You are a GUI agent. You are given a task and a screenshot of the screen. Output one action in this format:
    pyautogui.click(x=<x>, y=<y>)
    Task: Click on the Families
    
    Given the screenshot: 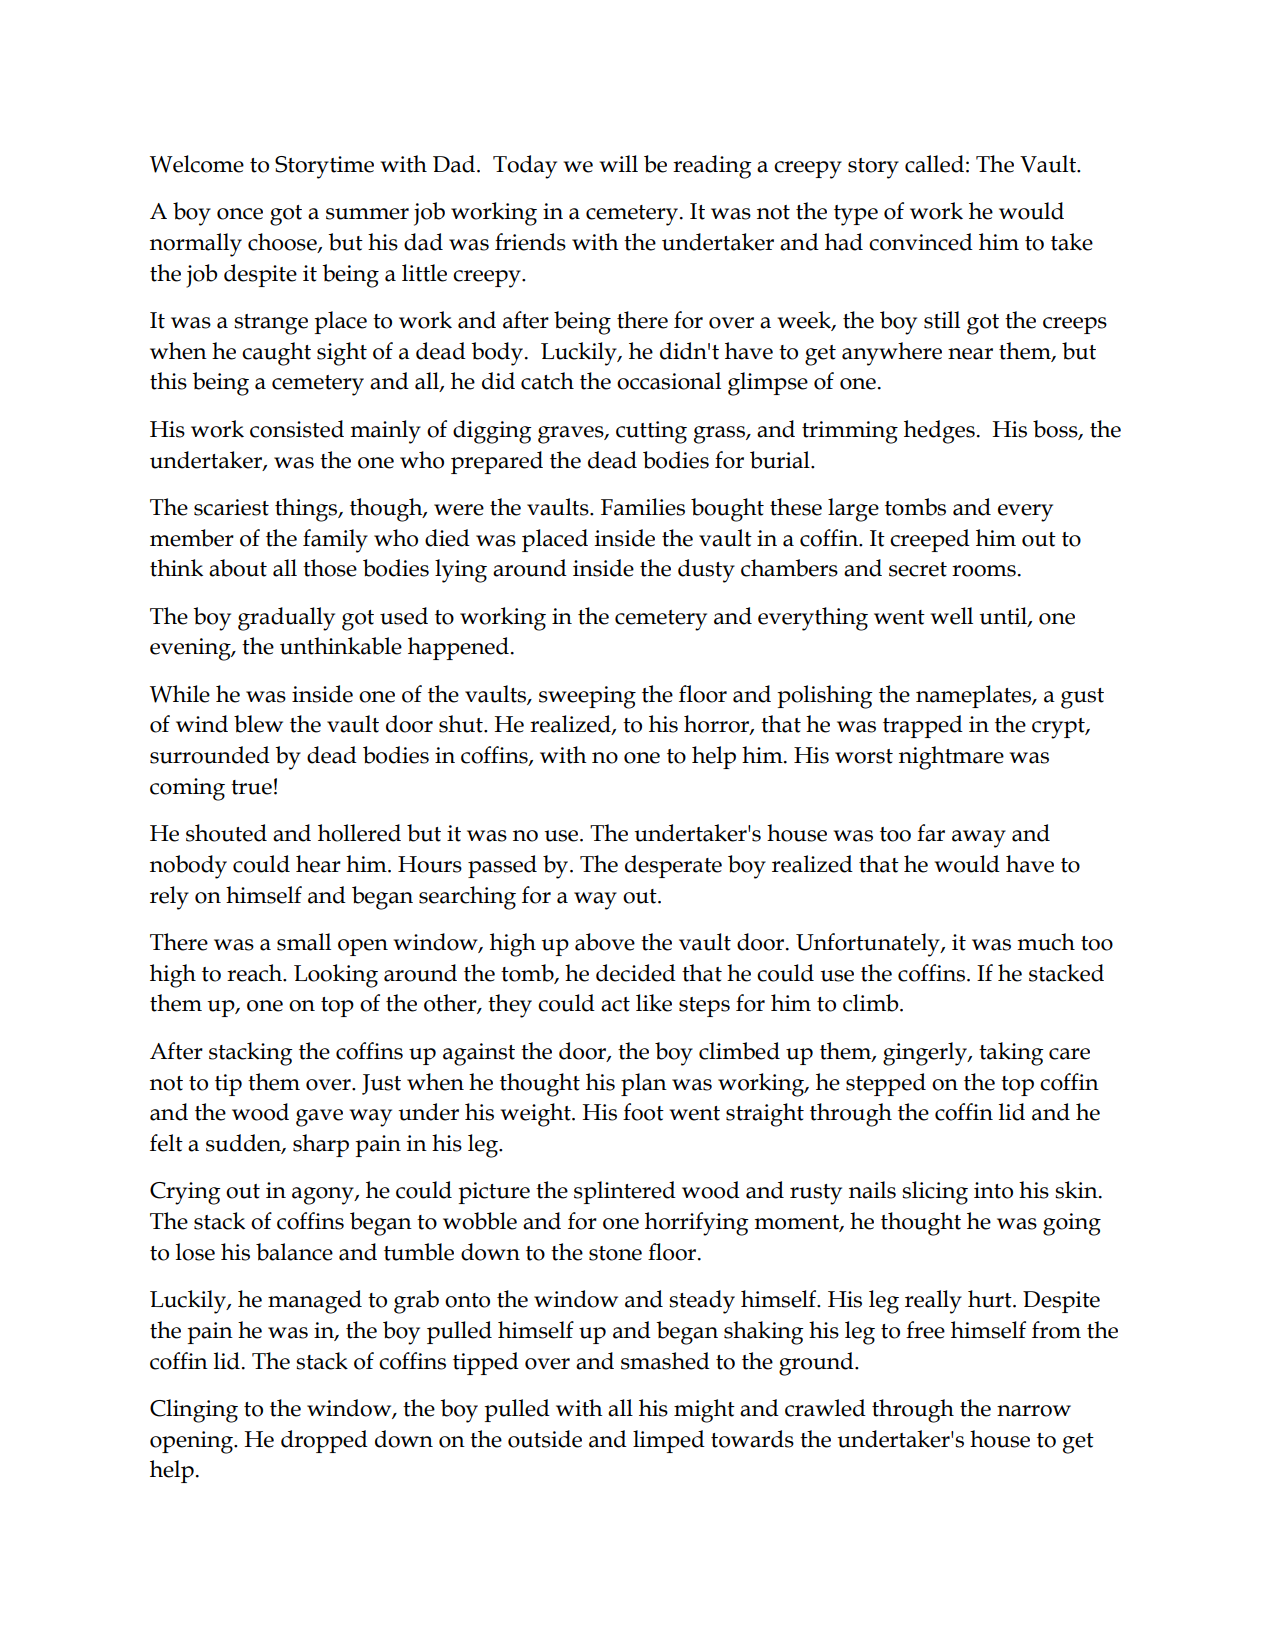 What is the action you would take?
    pyautogui.click(x=643, y=507)
